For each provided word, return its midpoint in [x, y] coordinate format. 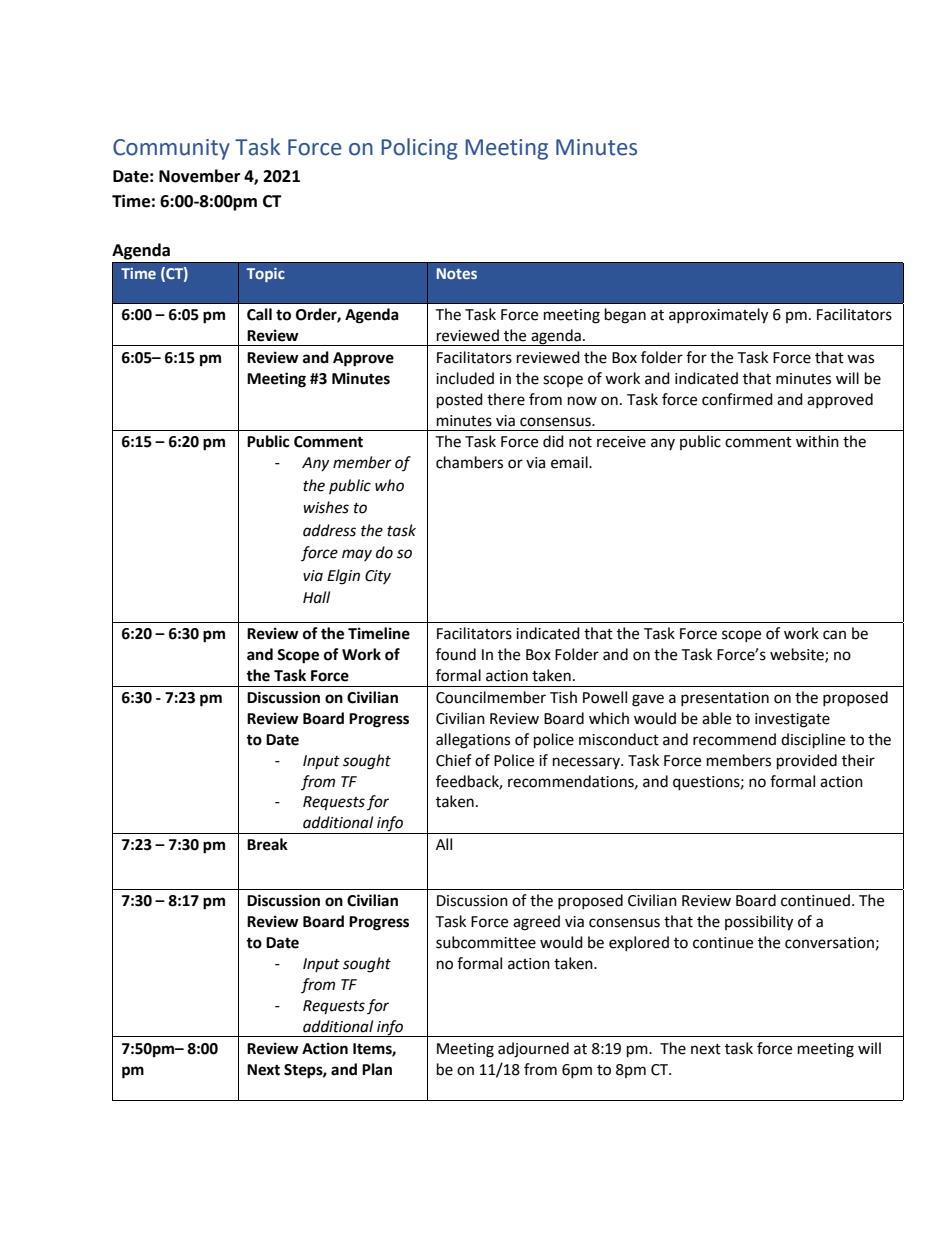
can [834, 635]
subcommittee [486, 942]
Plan [377, 1069]
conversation [829, 943]
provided [807, 762]
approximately [718, 316]
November [199, 176]
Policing [419, 149]
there [506, 399]
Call [259, 314]
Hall [316, 597]
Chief [454, 760]
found [456, 654]
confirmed [737, 399]
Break [267, 844]
